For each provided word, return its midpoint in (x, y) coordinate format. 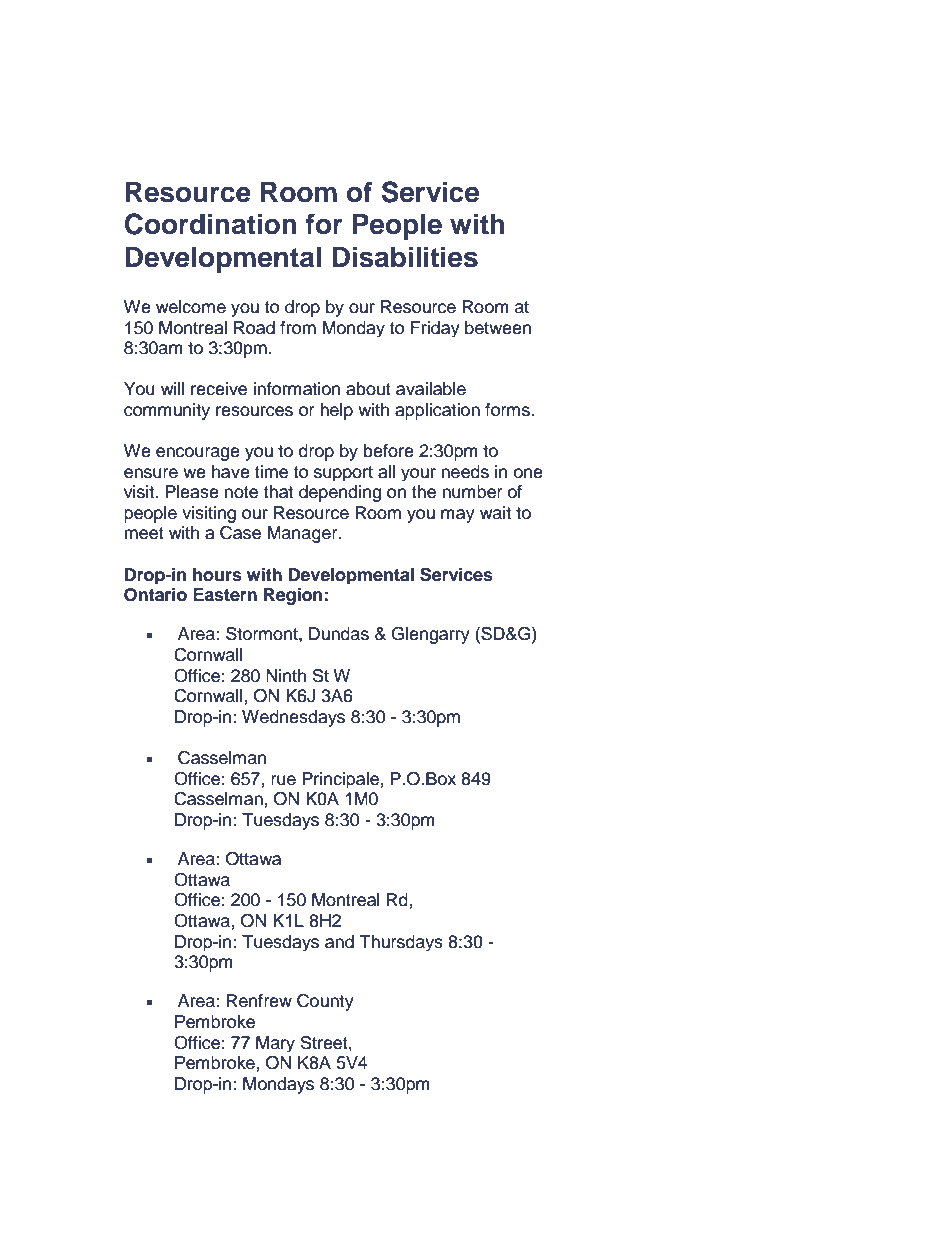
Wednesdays (293, 718)
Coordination (211, 224)
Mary (275, 1044)
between (498, 328)
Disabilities (405, 257)
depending (340, 493)
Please (192, 492)
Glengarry (430, 635)
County (325, 1002)
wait (495, 513)
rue (283, 780)
